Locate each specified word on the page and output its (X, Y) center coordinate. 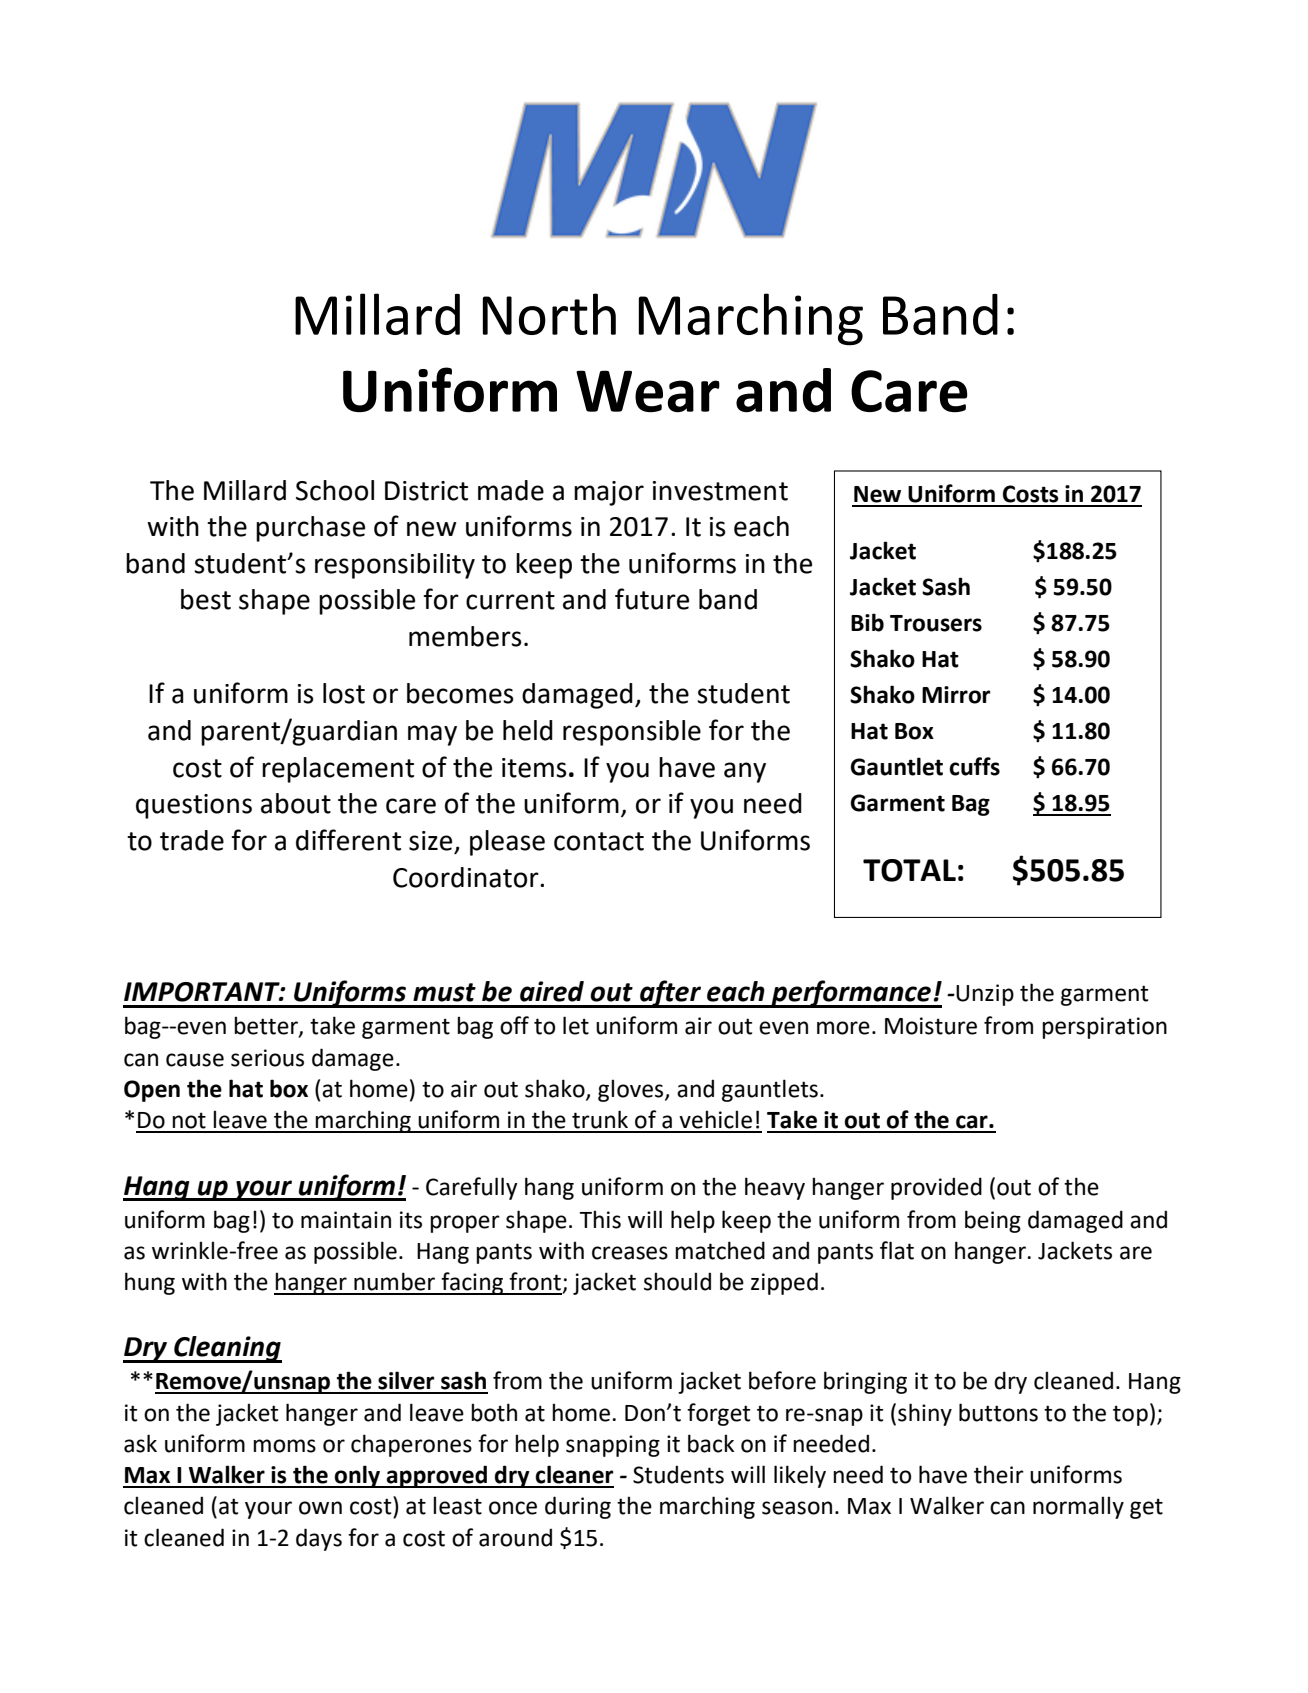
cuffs (974, 766)
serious (267, 1058)
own (320, 1508)
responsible (632, 733)
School (335, 490)
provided (936, 1188)
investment (720, 491)
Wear (648, 391)
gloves (632, 1090)
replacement (338, 770)
